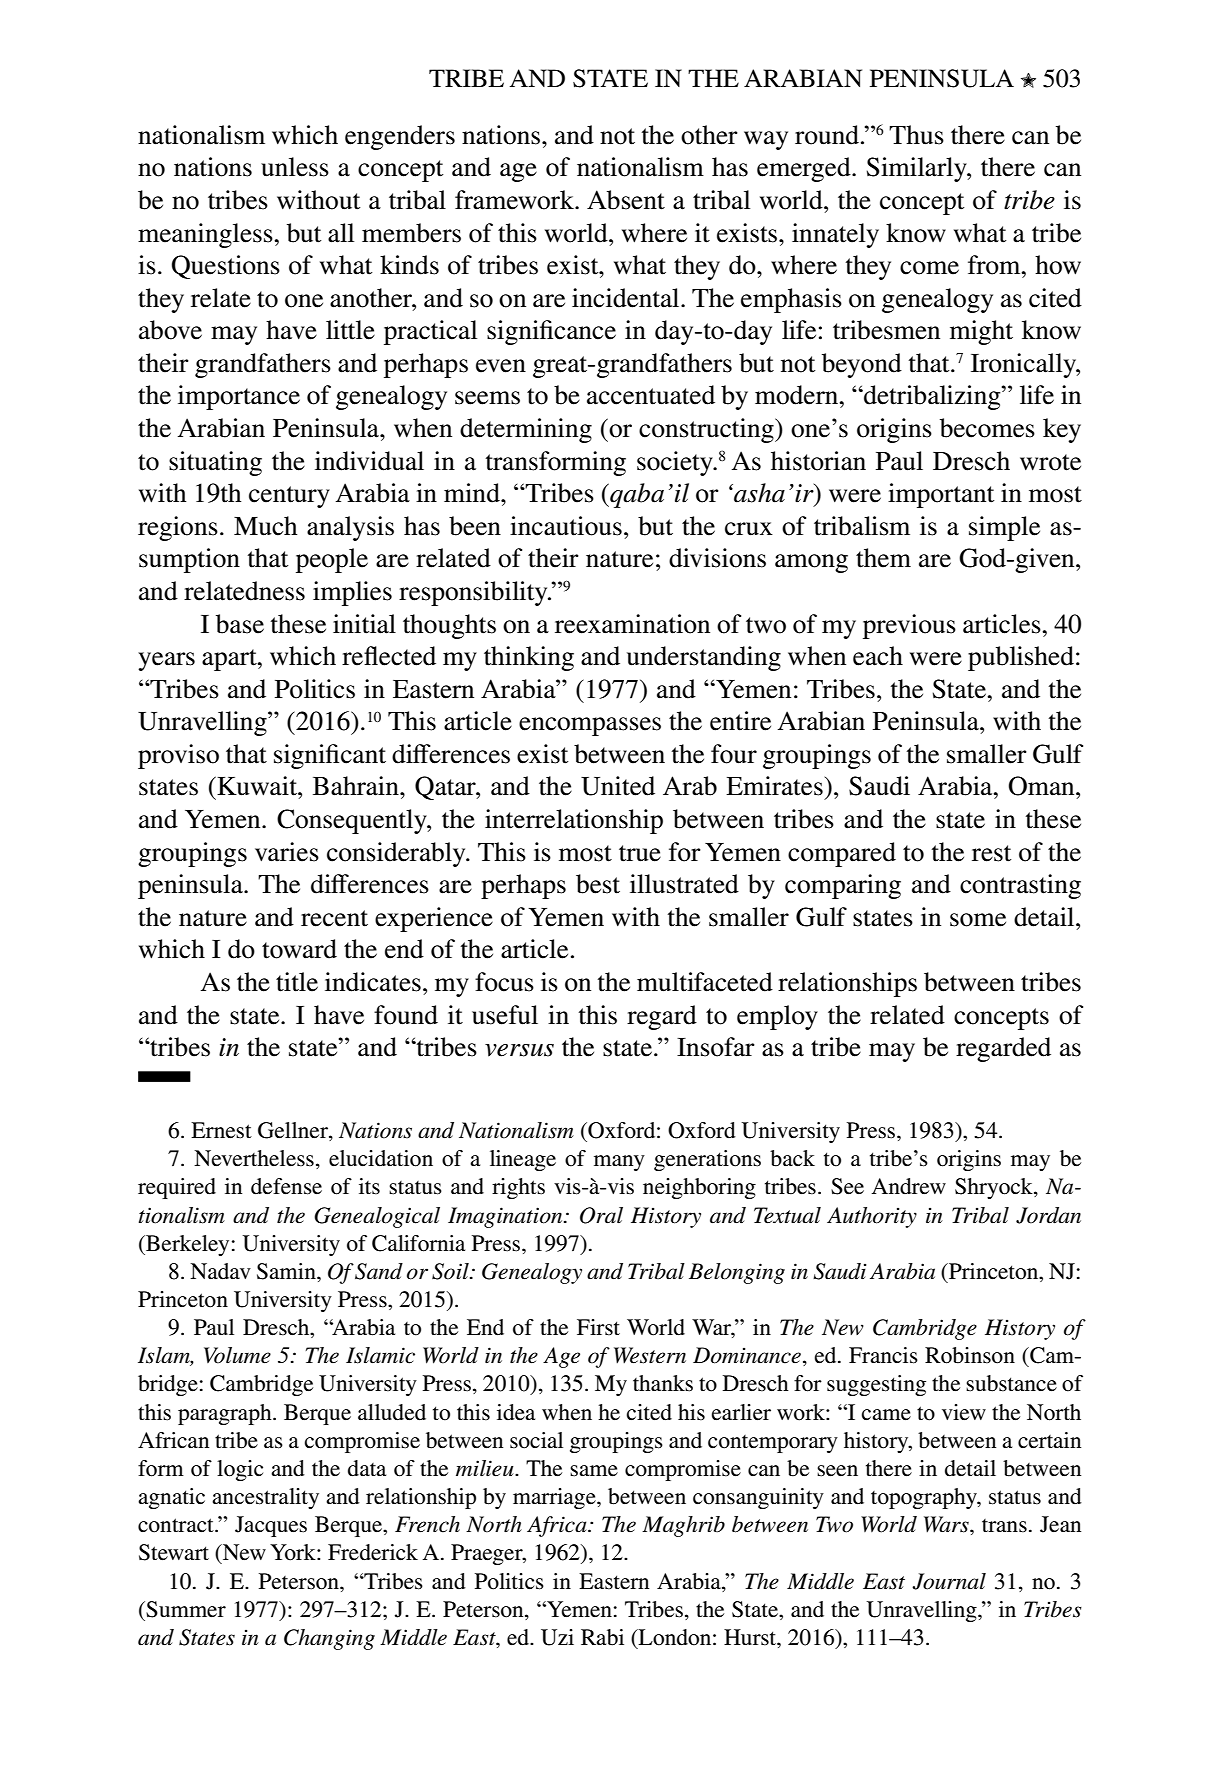 This screenshot has width=1220, height=1783. Describe the element at coordinates (598, 884) in the screenshot. I see `best` at that location.
